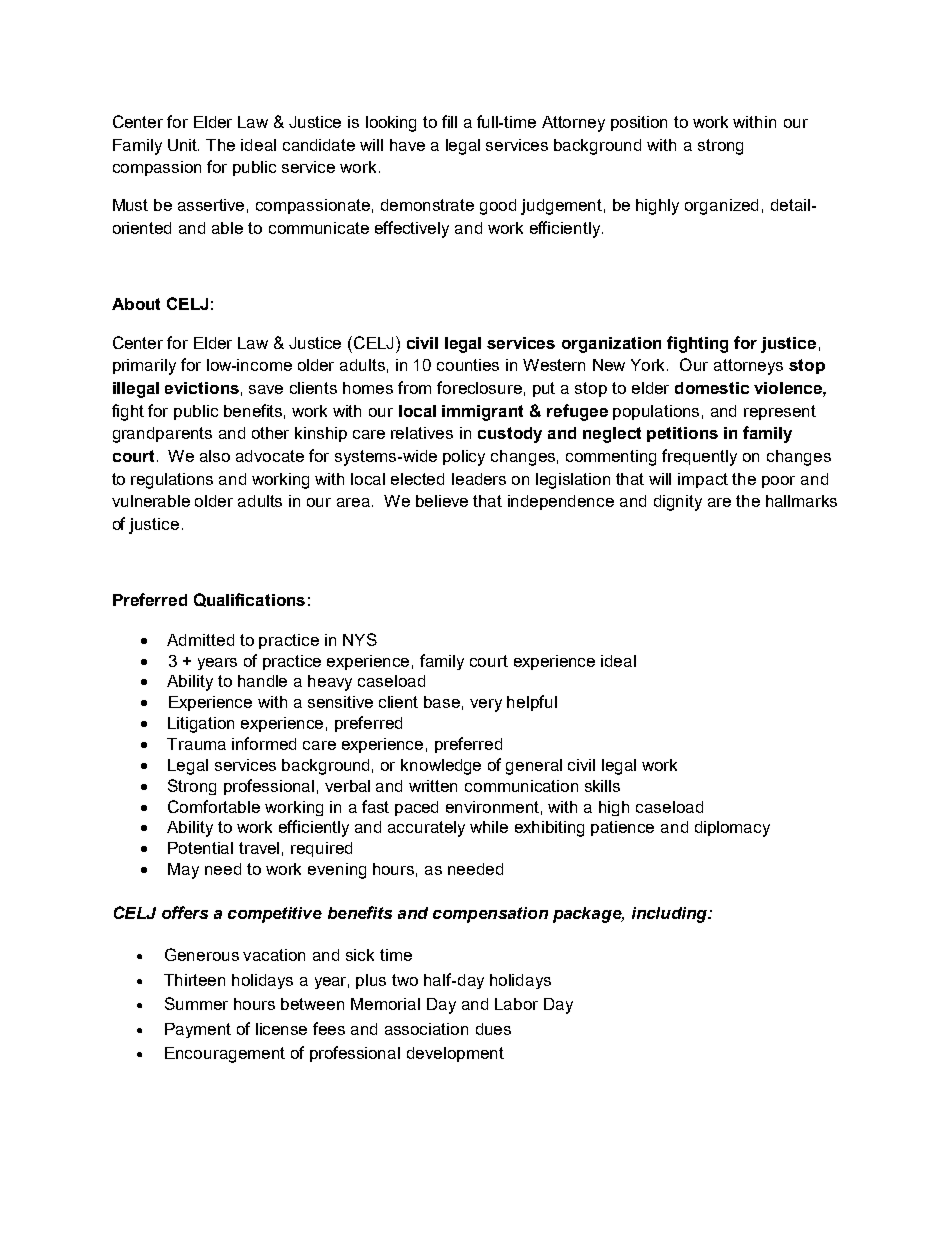 Image resolution: width=952 pixels, height=1233 pixels. What do you see at coordinates (493, 1029) in the document?
I see `dues` at bounding box center [493, 1029].
